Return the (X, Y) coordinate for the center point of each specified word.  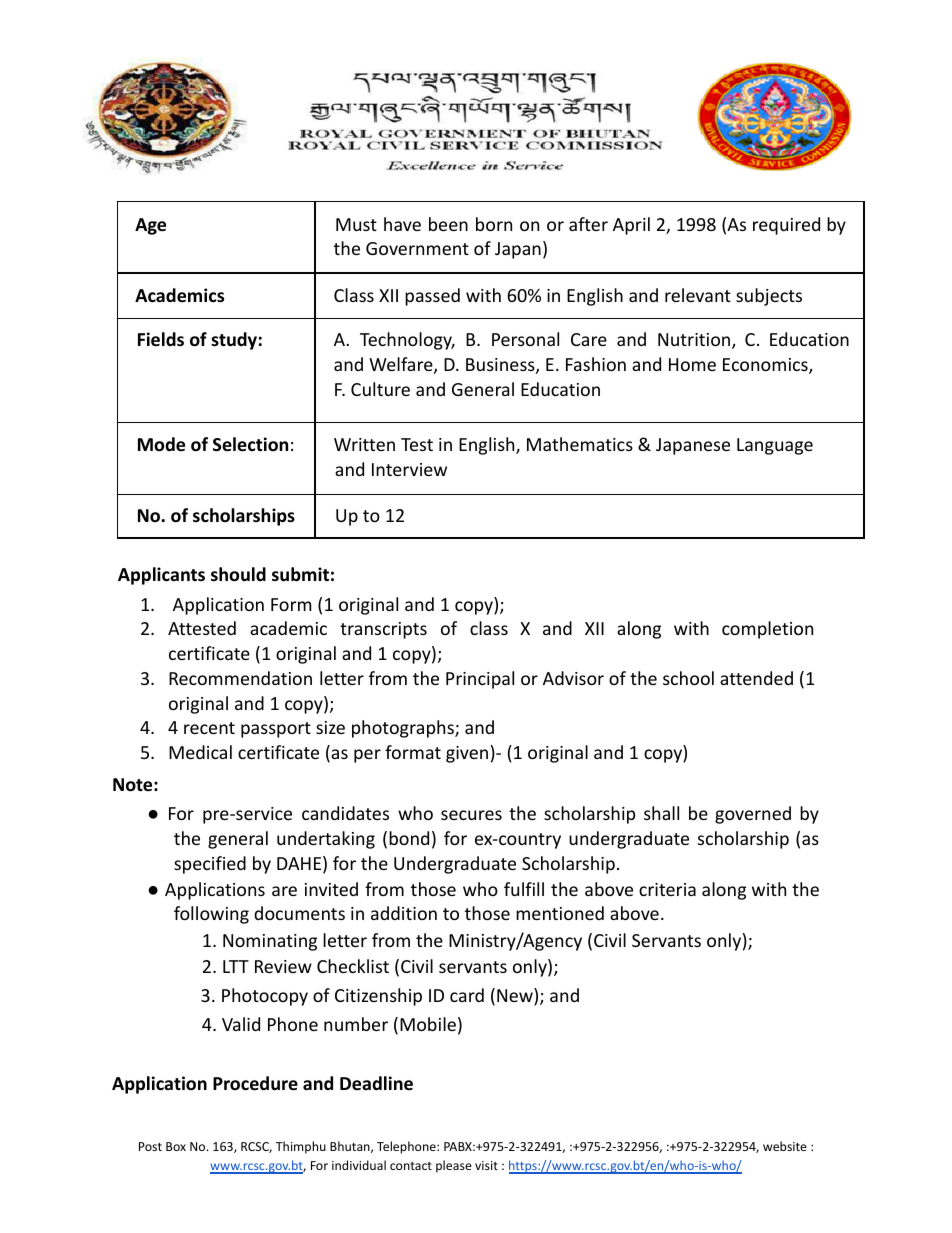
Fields (161, 339)
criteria (667, 889)
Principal (480, 680)
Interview (409, 469)
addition (404, 913)
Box (176, 1146)
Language (775, 446)
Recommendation (240, 678)
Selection (250, 444)
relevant (698, 295)
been (448, 224)
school (688, 678)
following (211, 915)
